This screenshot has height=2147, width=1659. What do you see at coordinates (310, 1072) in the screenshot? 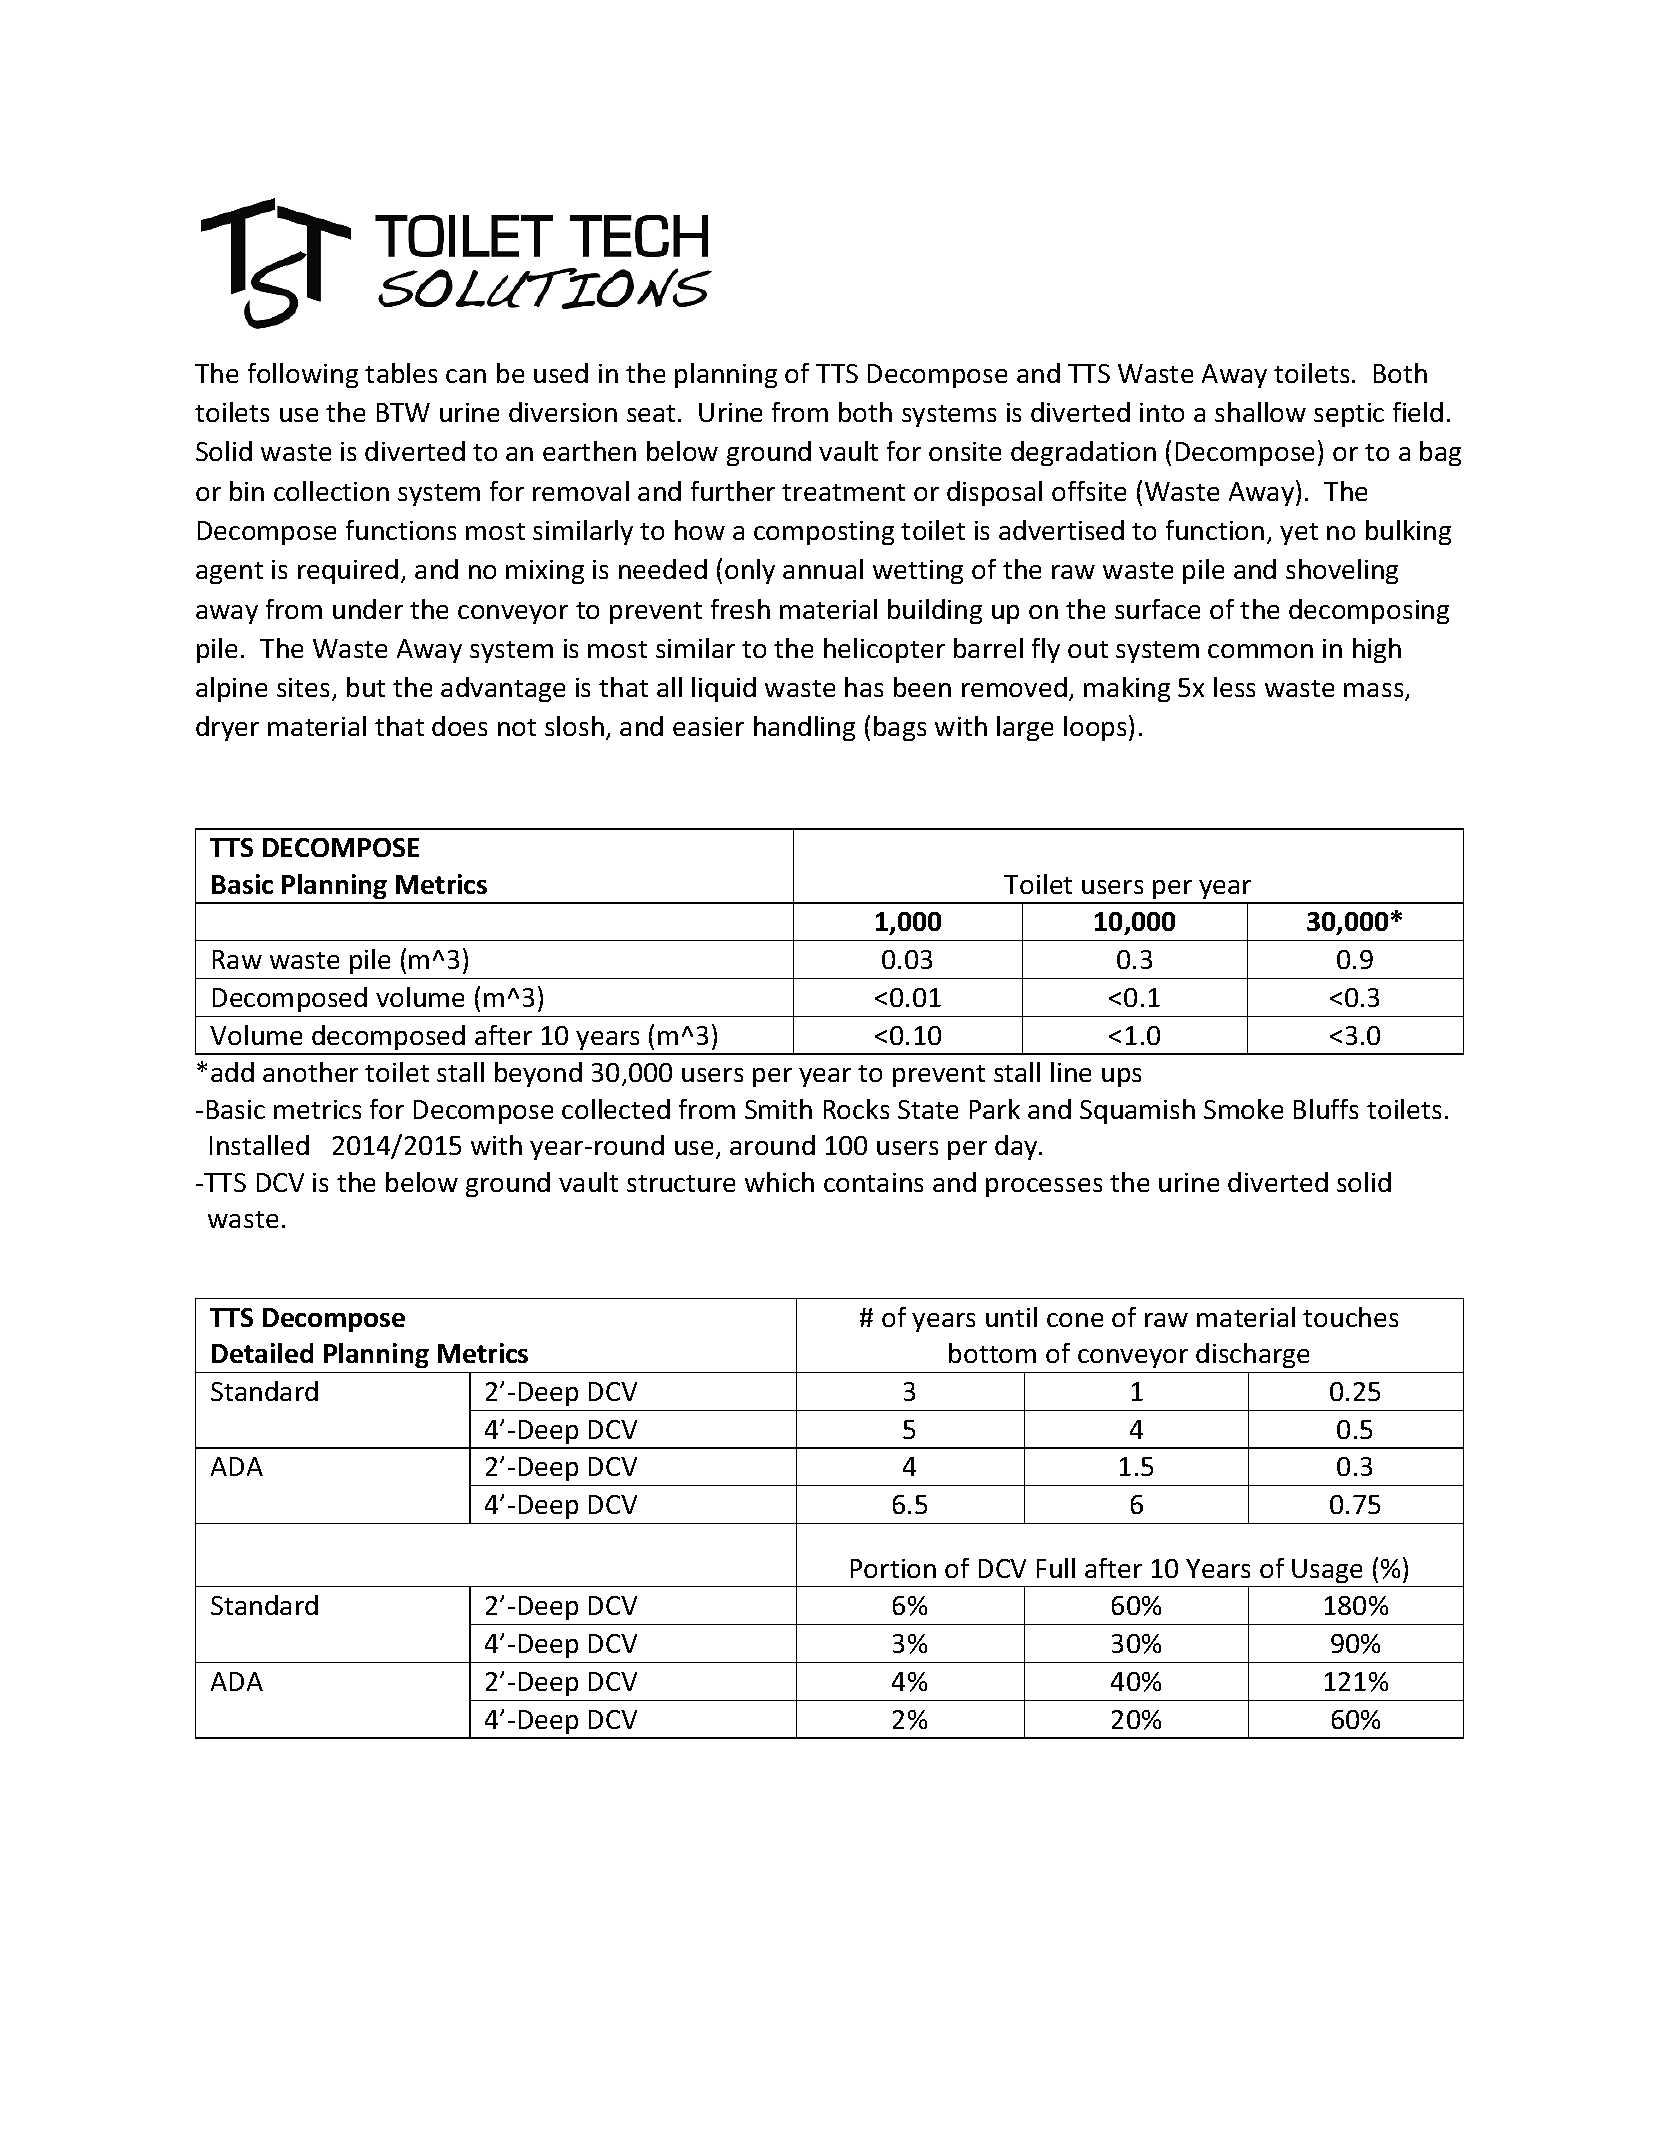
I see `another` at bounding box center [310, 1072].
